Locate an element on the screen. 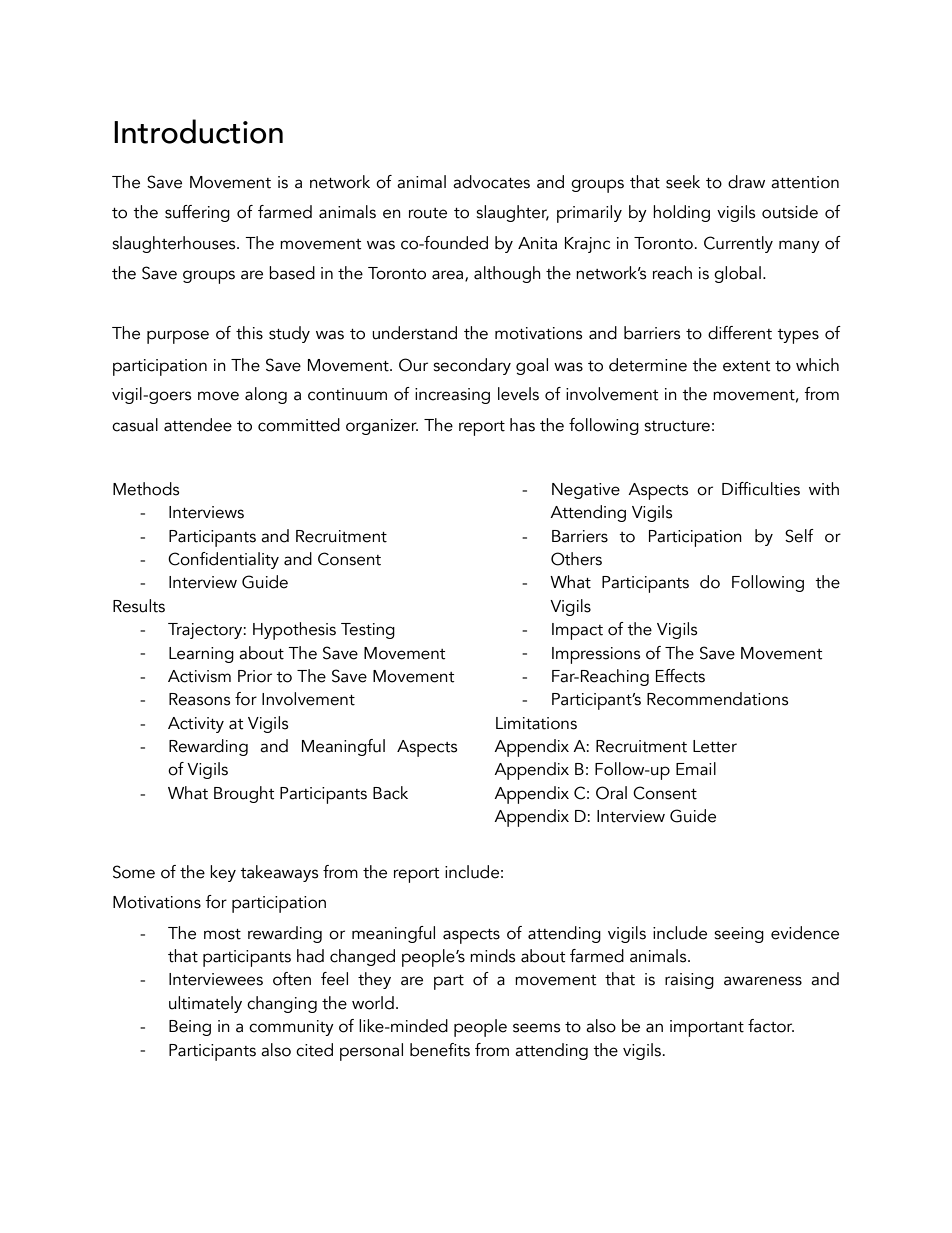 The width and height of the screenshot is (952, 1233). Letter is located at coordinates (715, 746).
